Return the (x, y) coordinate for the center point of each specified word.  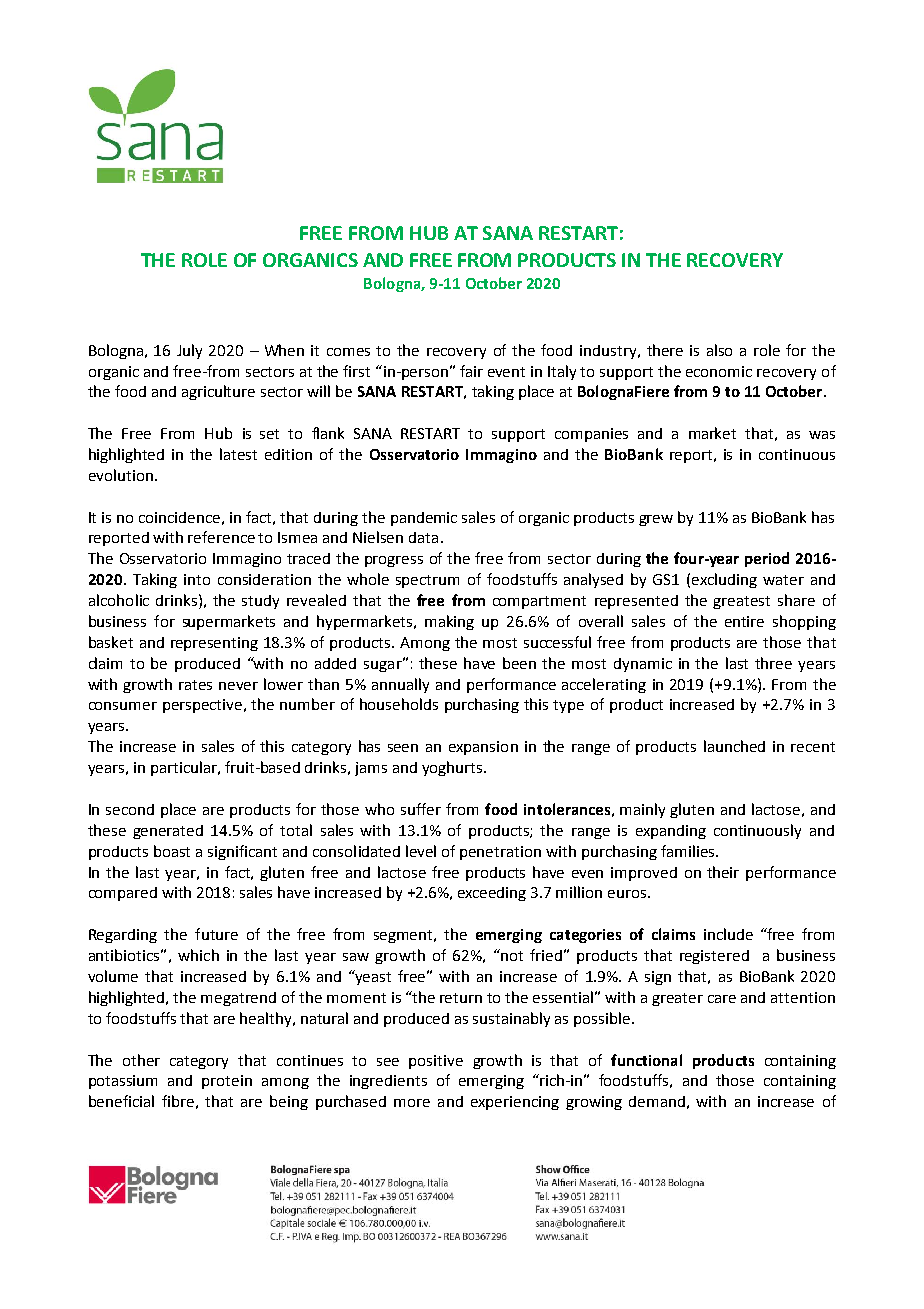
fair (471, 371)
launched (734, 746)
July (189, 351)
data (423, 537)
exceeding (492, 894)
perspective (202, 706)
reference (221, 537)
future (216, 934)
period (767, 559)
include (728, 934)
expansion (483, 748)
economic (719, 371)
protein (227, 1082)
